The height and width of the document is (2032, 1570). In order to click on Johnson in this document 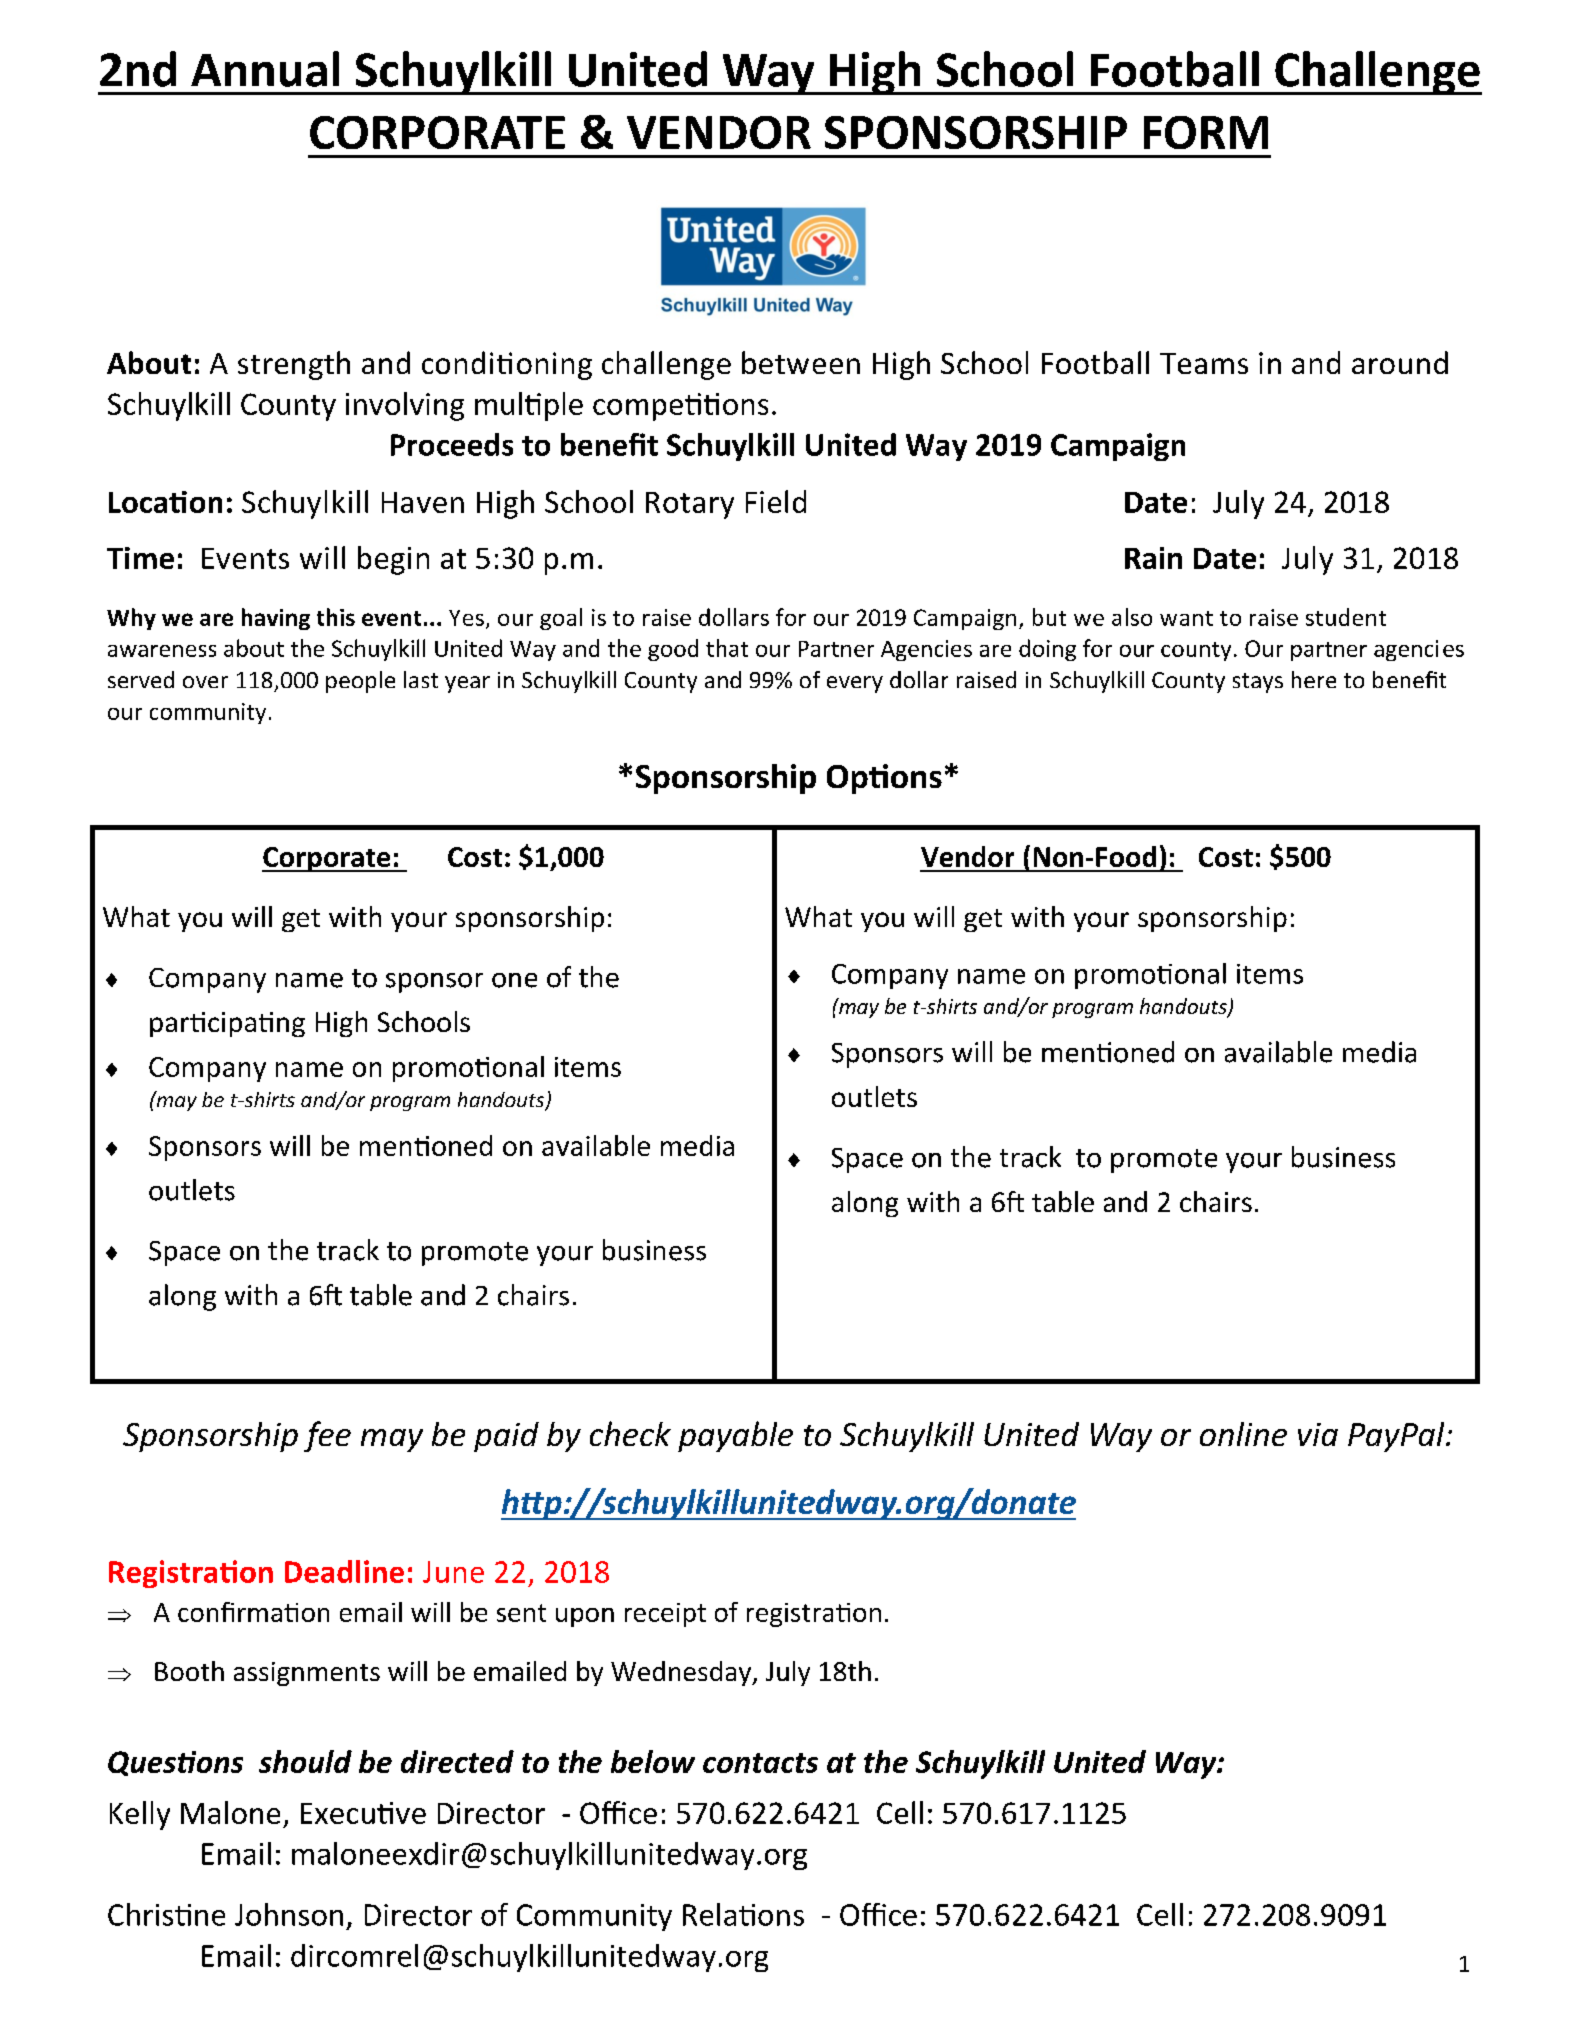, I will do `click(289, 1914)`.
